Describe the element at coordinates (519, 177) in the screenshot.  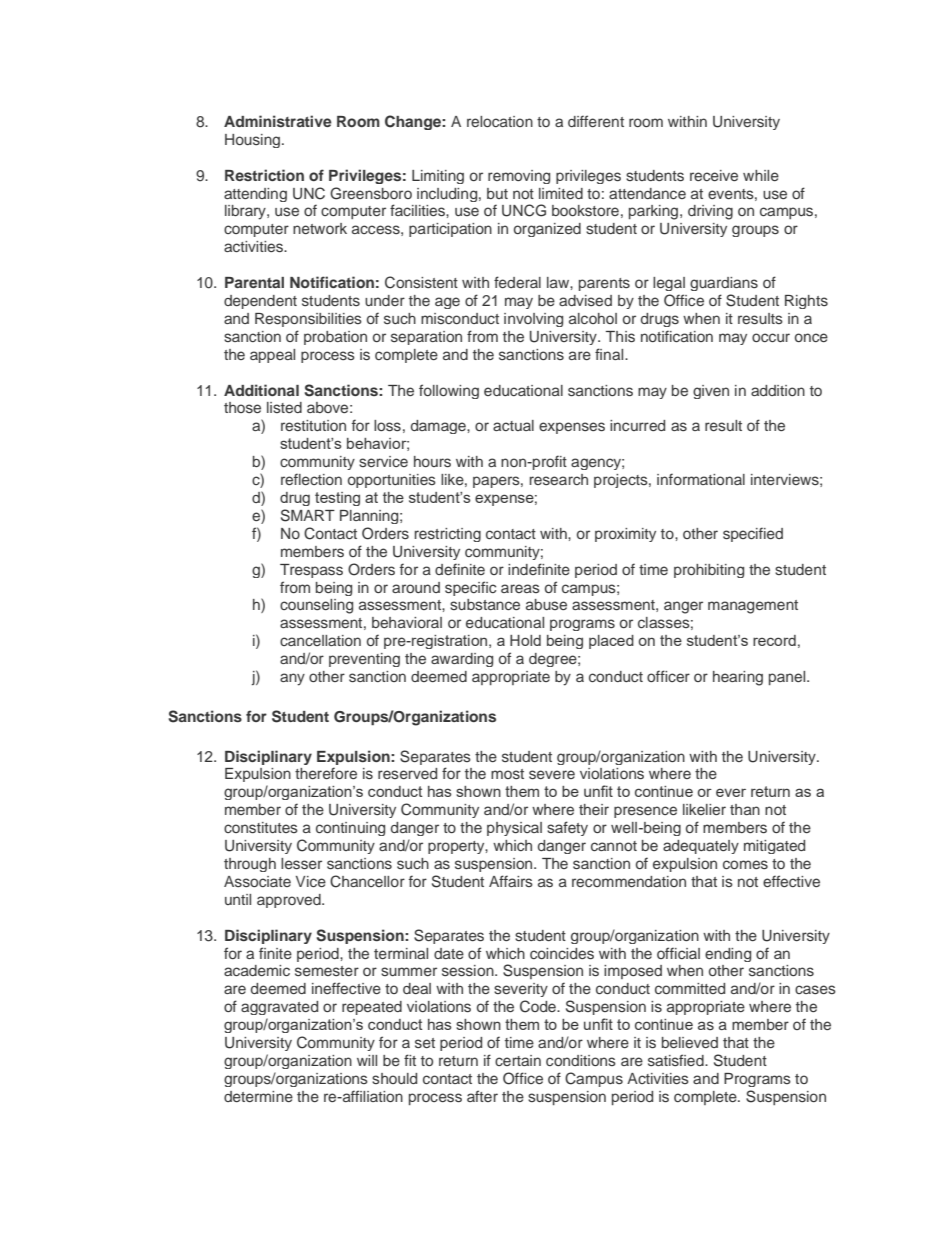
I see `removing` at that location.
